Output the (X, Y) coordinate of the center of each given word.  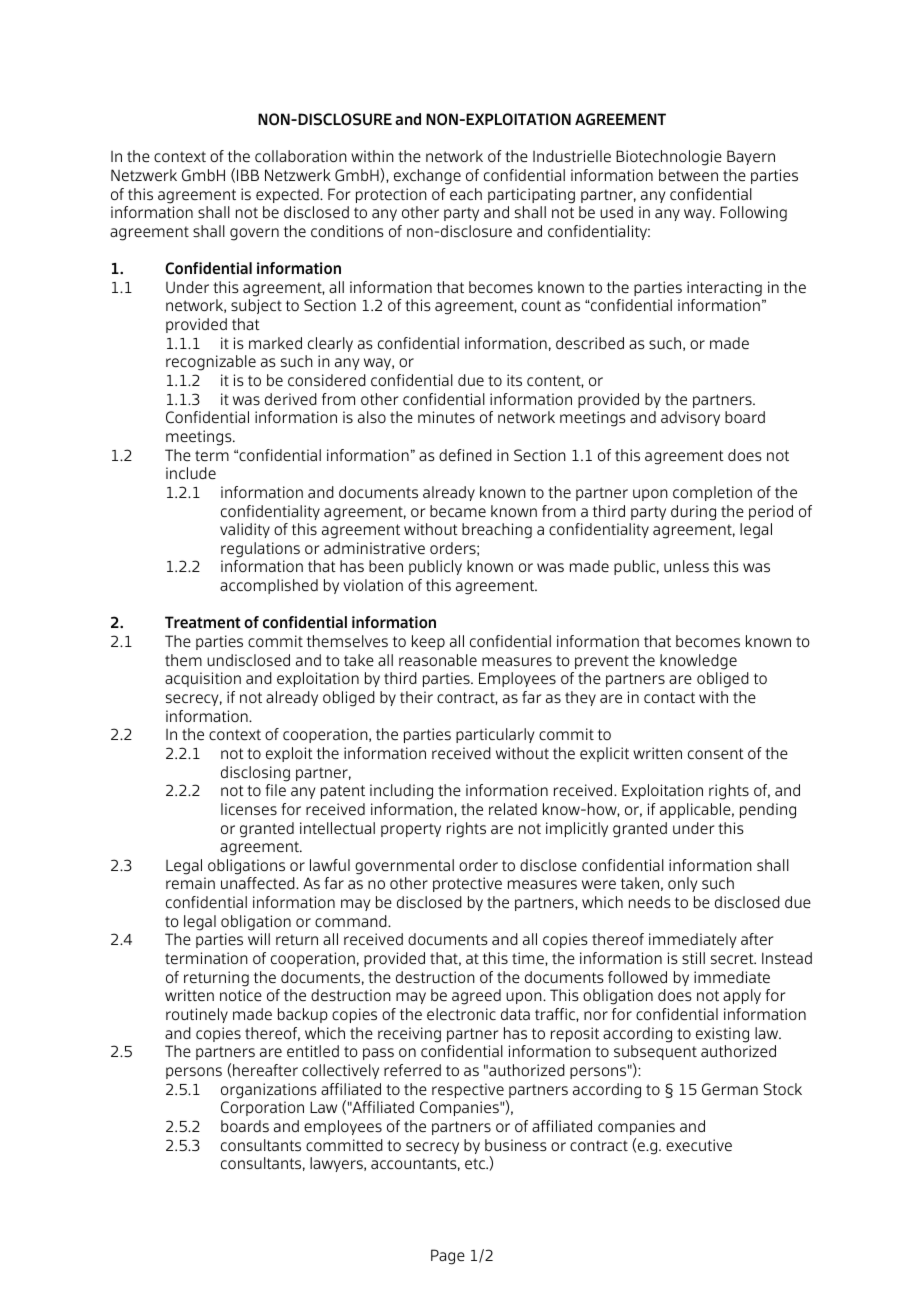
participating (531, 196)
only (682, 884)
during (693, 513)
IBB (248, 175)
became (458, 511)
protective (467, 884)
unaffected (259, 883)
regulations (260, 550)
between (688, 175)
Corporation (262, 1108)
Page (448, 1257)
